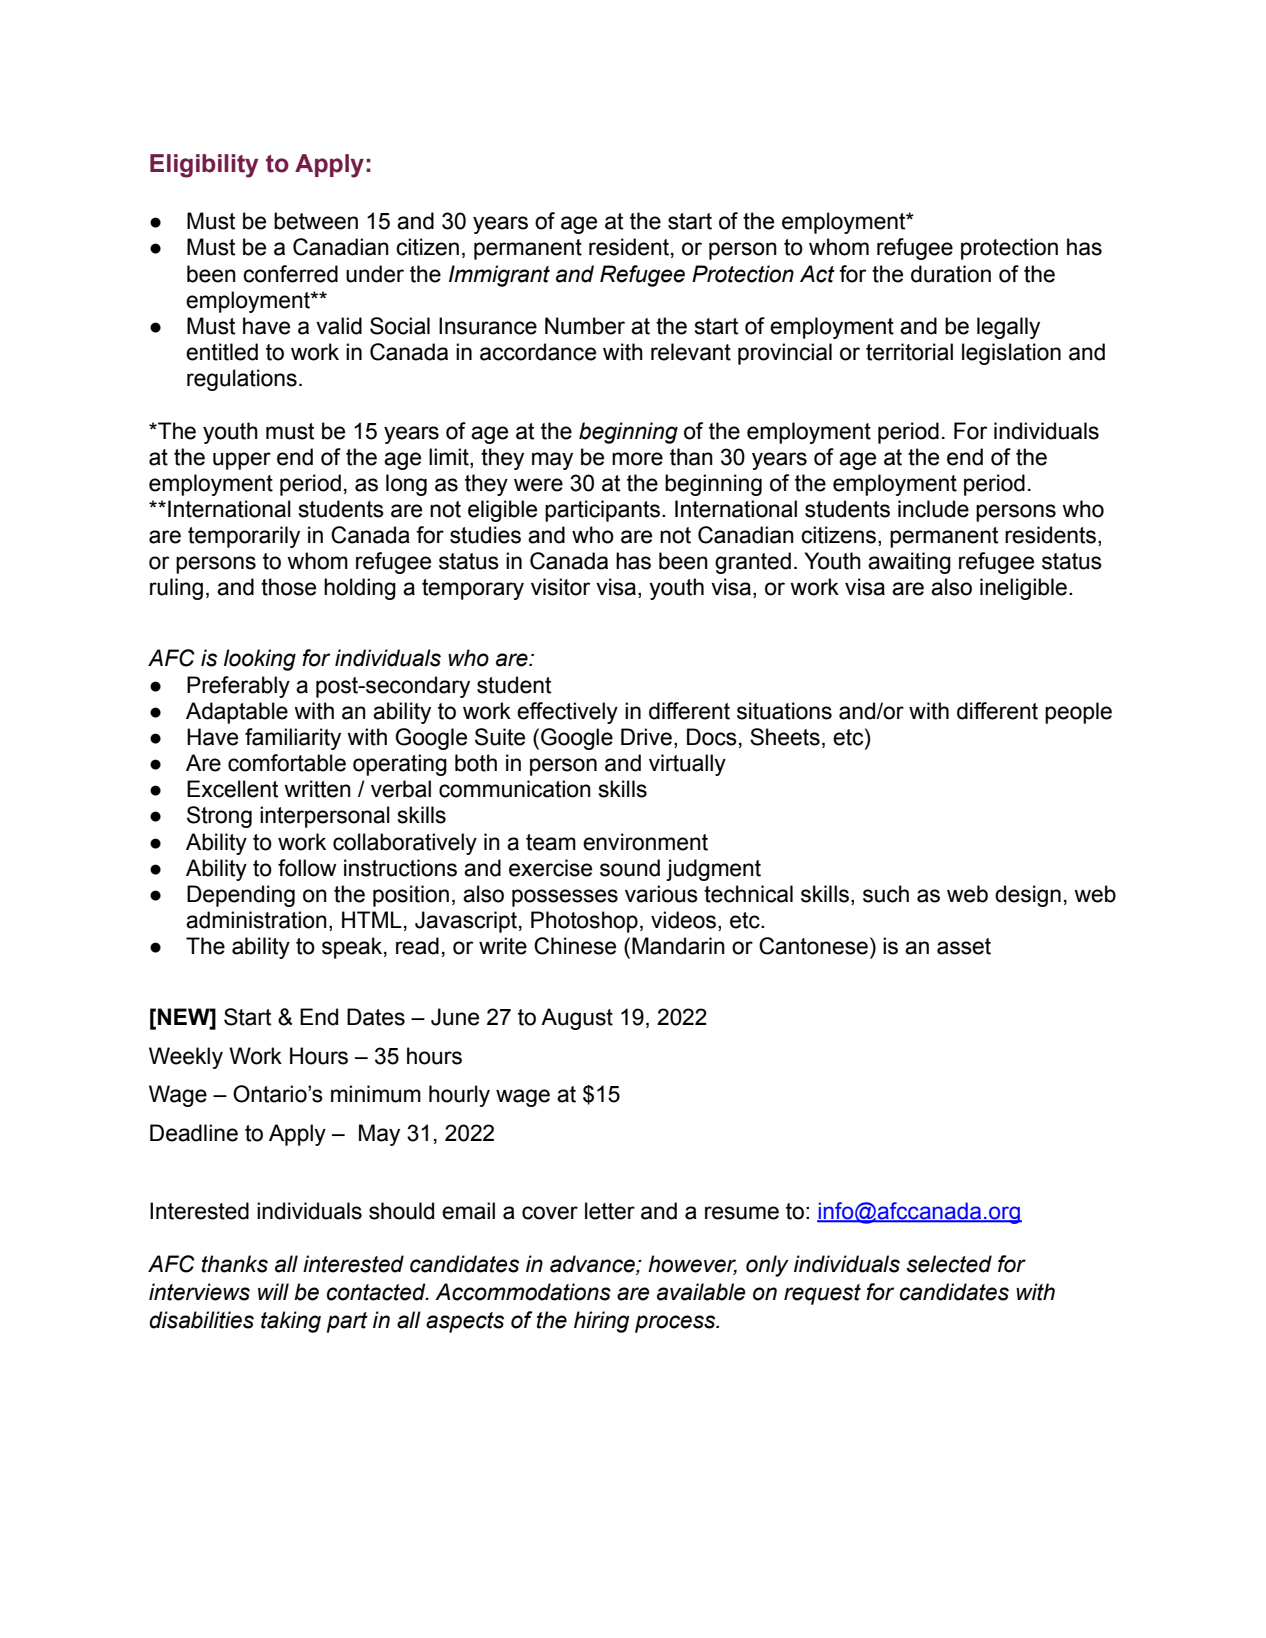 The width and height of the screenshot is (1266, 1638). Describe the element at coordinates (561, 587) in the screenshot. I see `visitor` at that location.
